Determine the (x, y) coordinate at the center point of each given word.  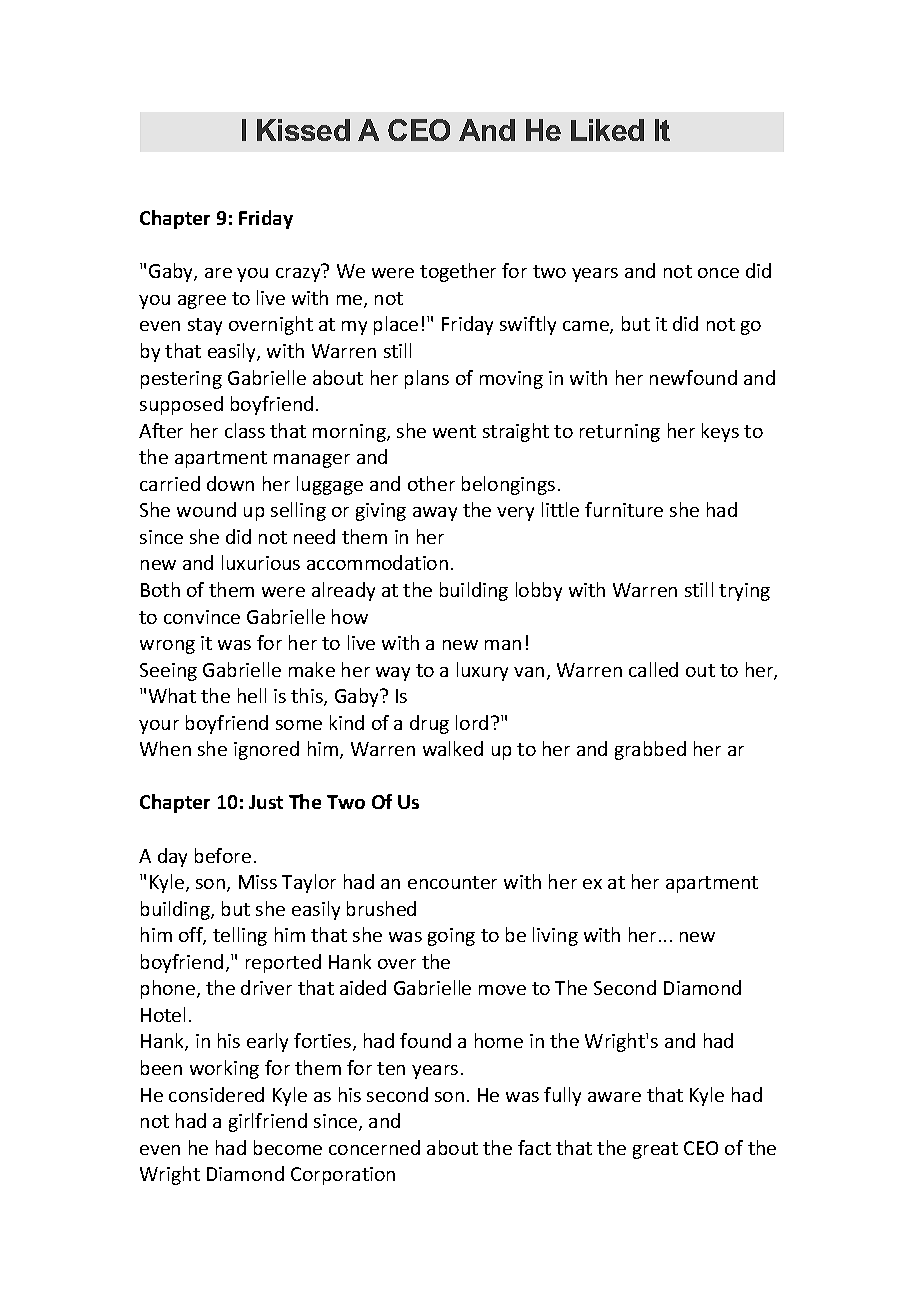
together (458, 272)
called (653, 669)
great (655, 1150)
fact (534, 1147)
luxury (482, 671)
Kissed (303, 130)
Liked (607, 130)
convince (202, 617)
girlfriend (268, 1122)
